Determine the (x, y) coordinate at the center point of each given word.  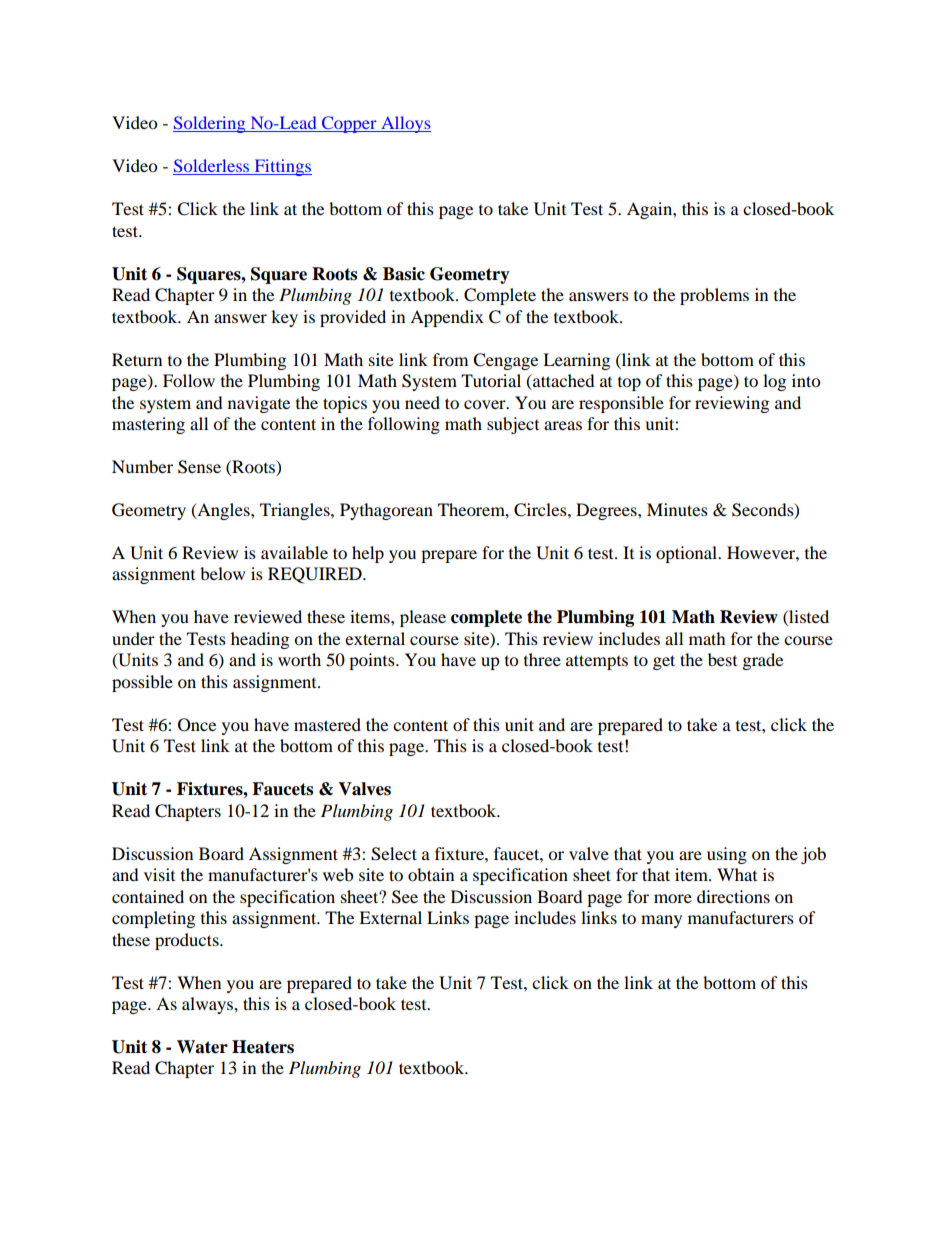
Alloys (405, 124)
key (284, 318)
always (208, 1005)
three (542, 659)
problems (714, 296)
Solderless (212, 167)
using (727, 855)
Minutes (677, 509)
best (722, 659)
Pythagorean (386, 511)
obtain (431, 874)
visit (159, 874)
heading (260, 640)
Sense (199, 467)
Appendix (447, 318)
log (774, 382)
